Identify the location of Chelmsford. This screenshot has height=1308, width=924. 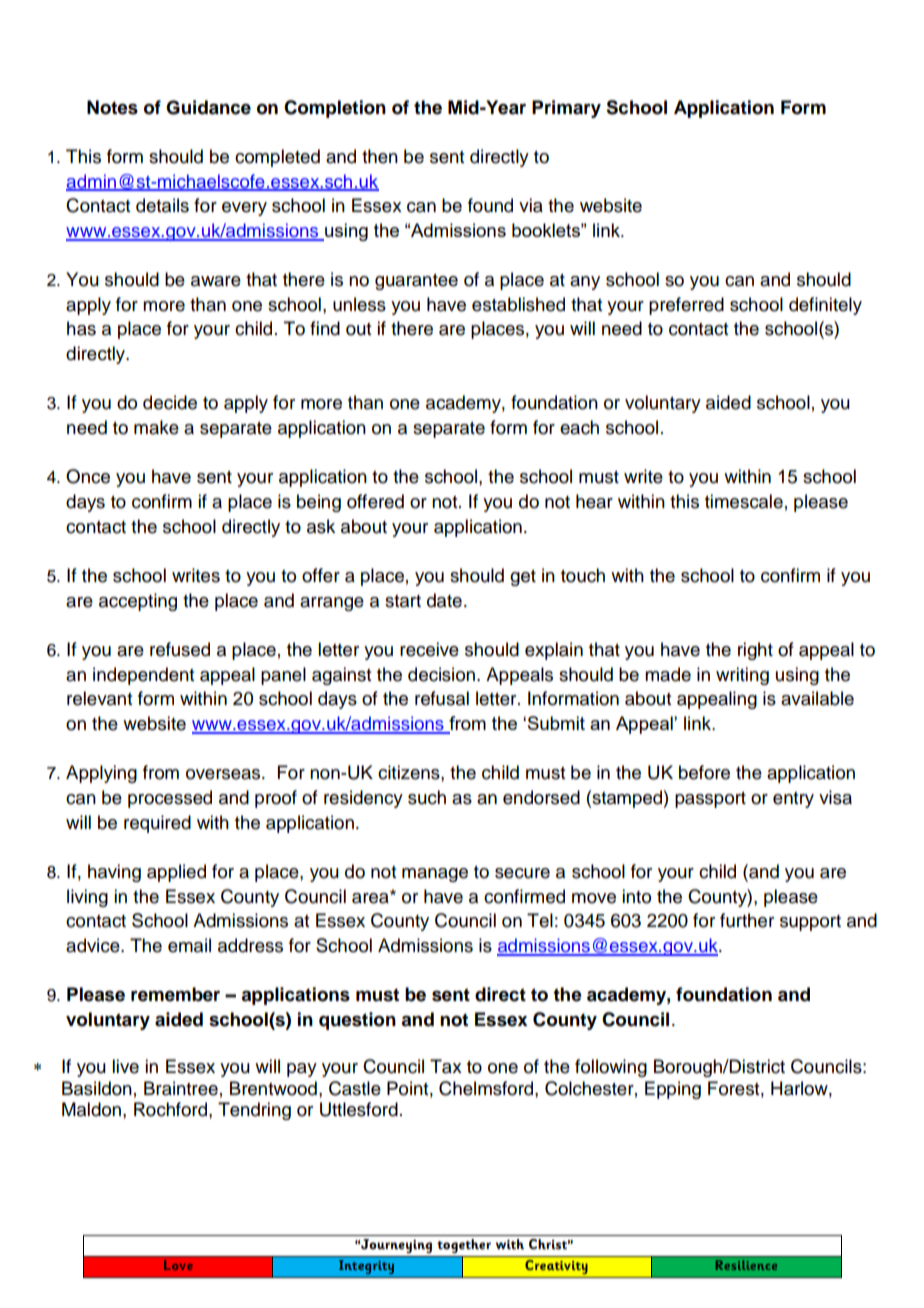
(487, 1088).
